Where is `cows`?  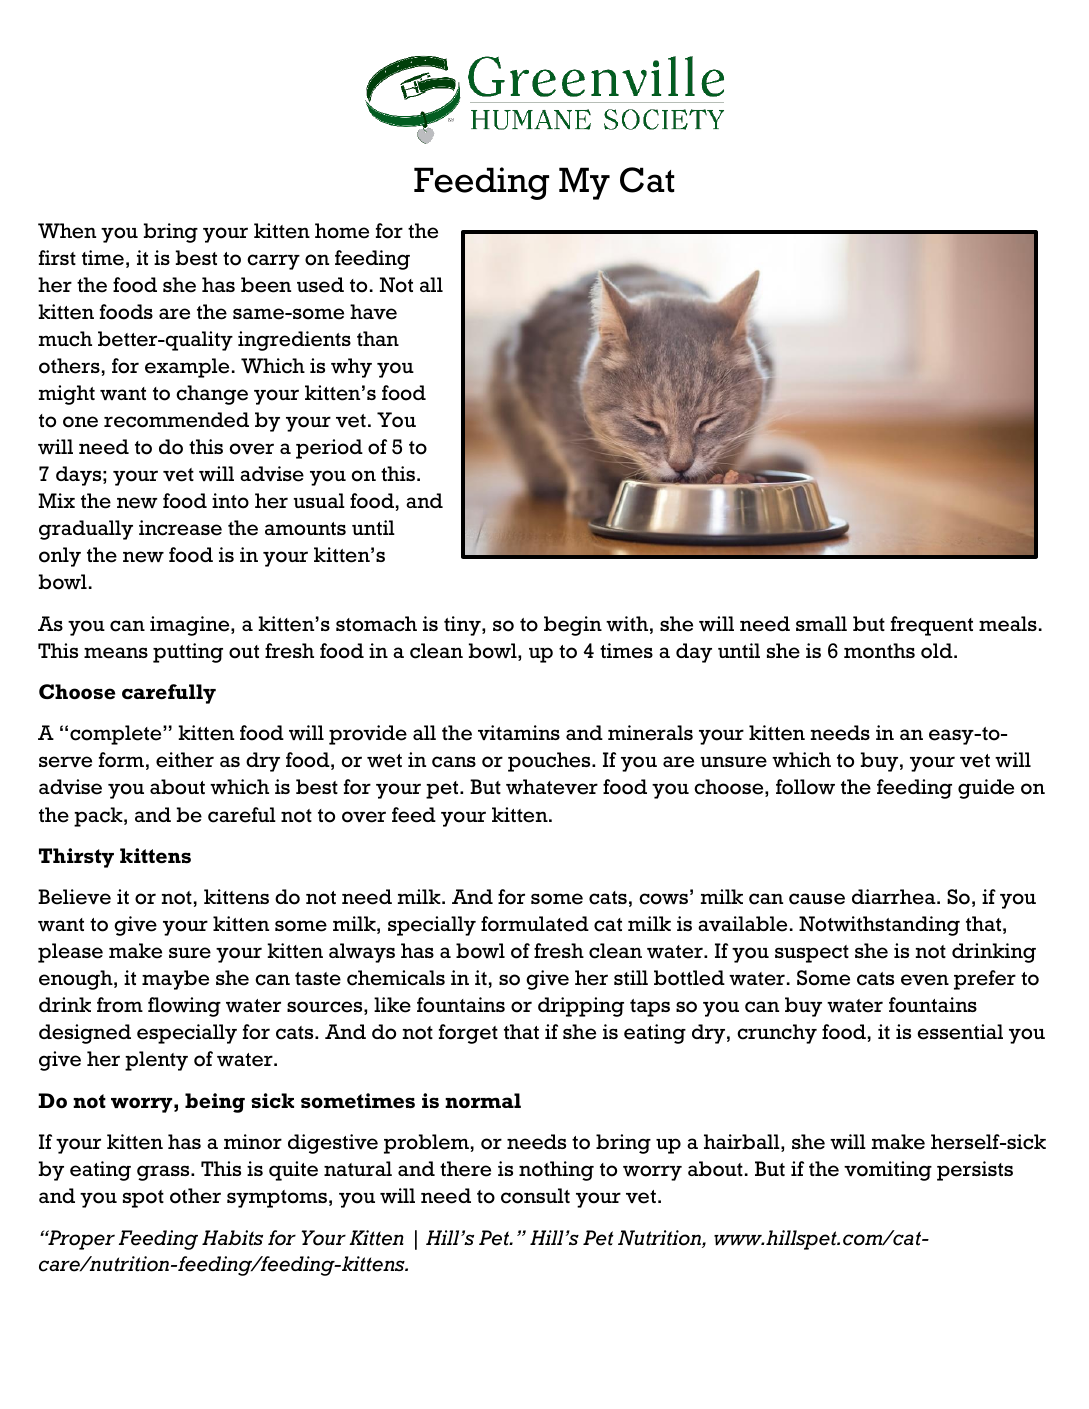
cows is located at coordinates (665, 899).
